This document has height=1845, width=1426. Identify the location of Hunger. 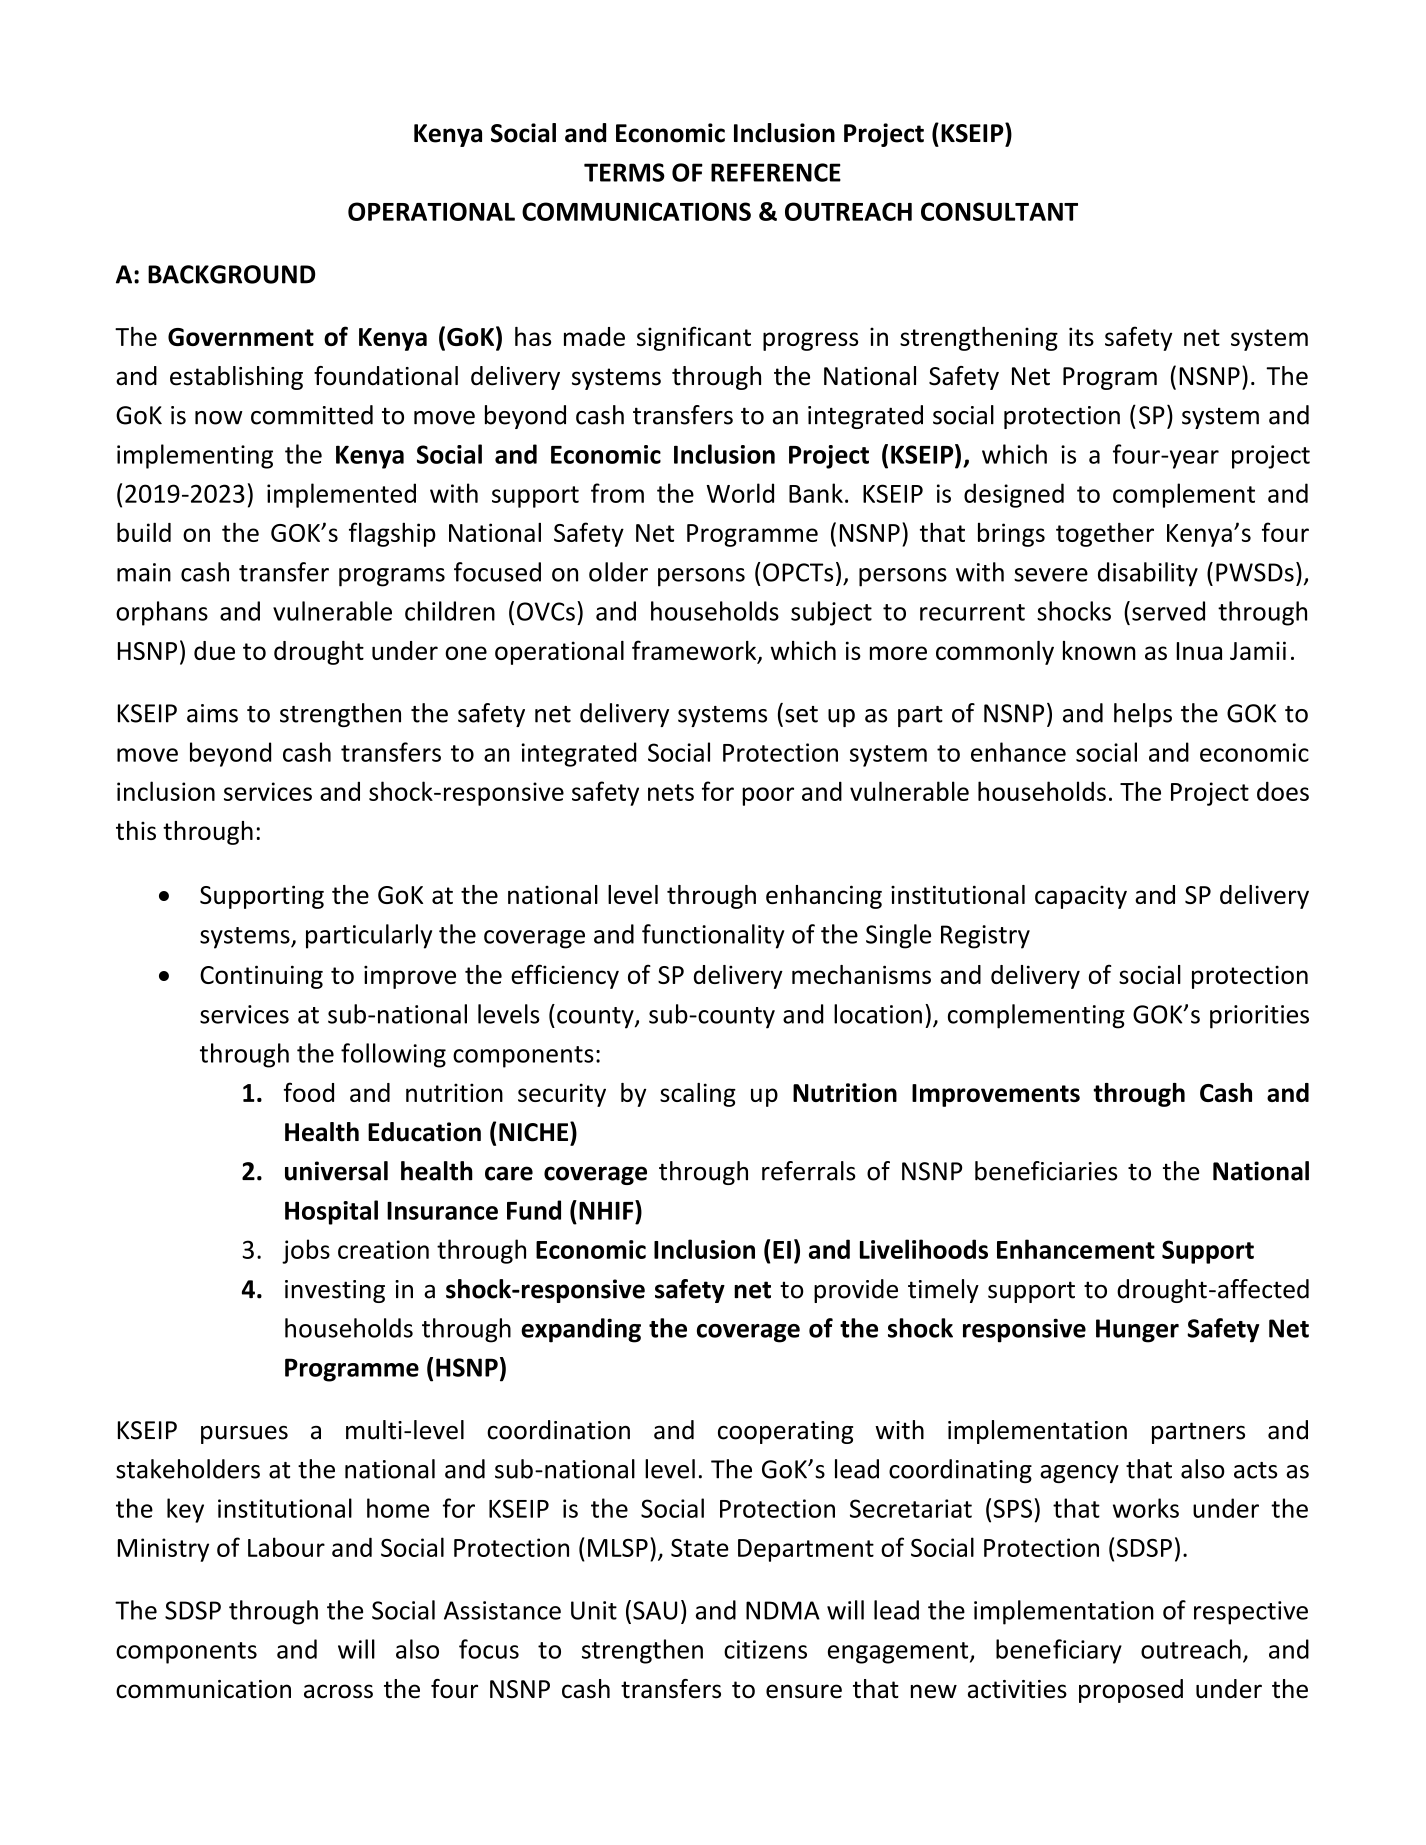
(1137, 1331).
